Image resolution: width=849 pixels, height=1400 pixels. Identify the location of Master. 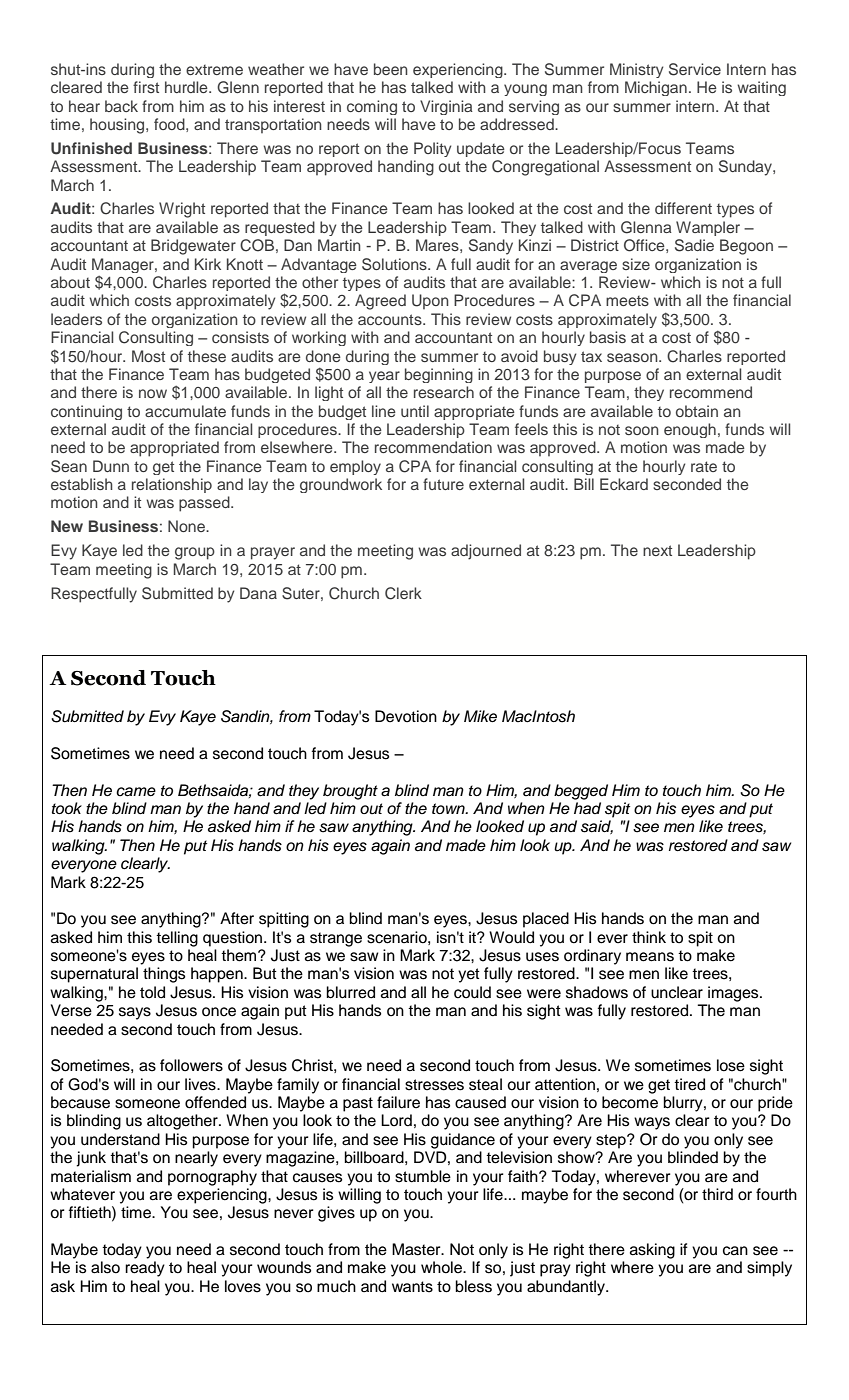
(417, 1249).
